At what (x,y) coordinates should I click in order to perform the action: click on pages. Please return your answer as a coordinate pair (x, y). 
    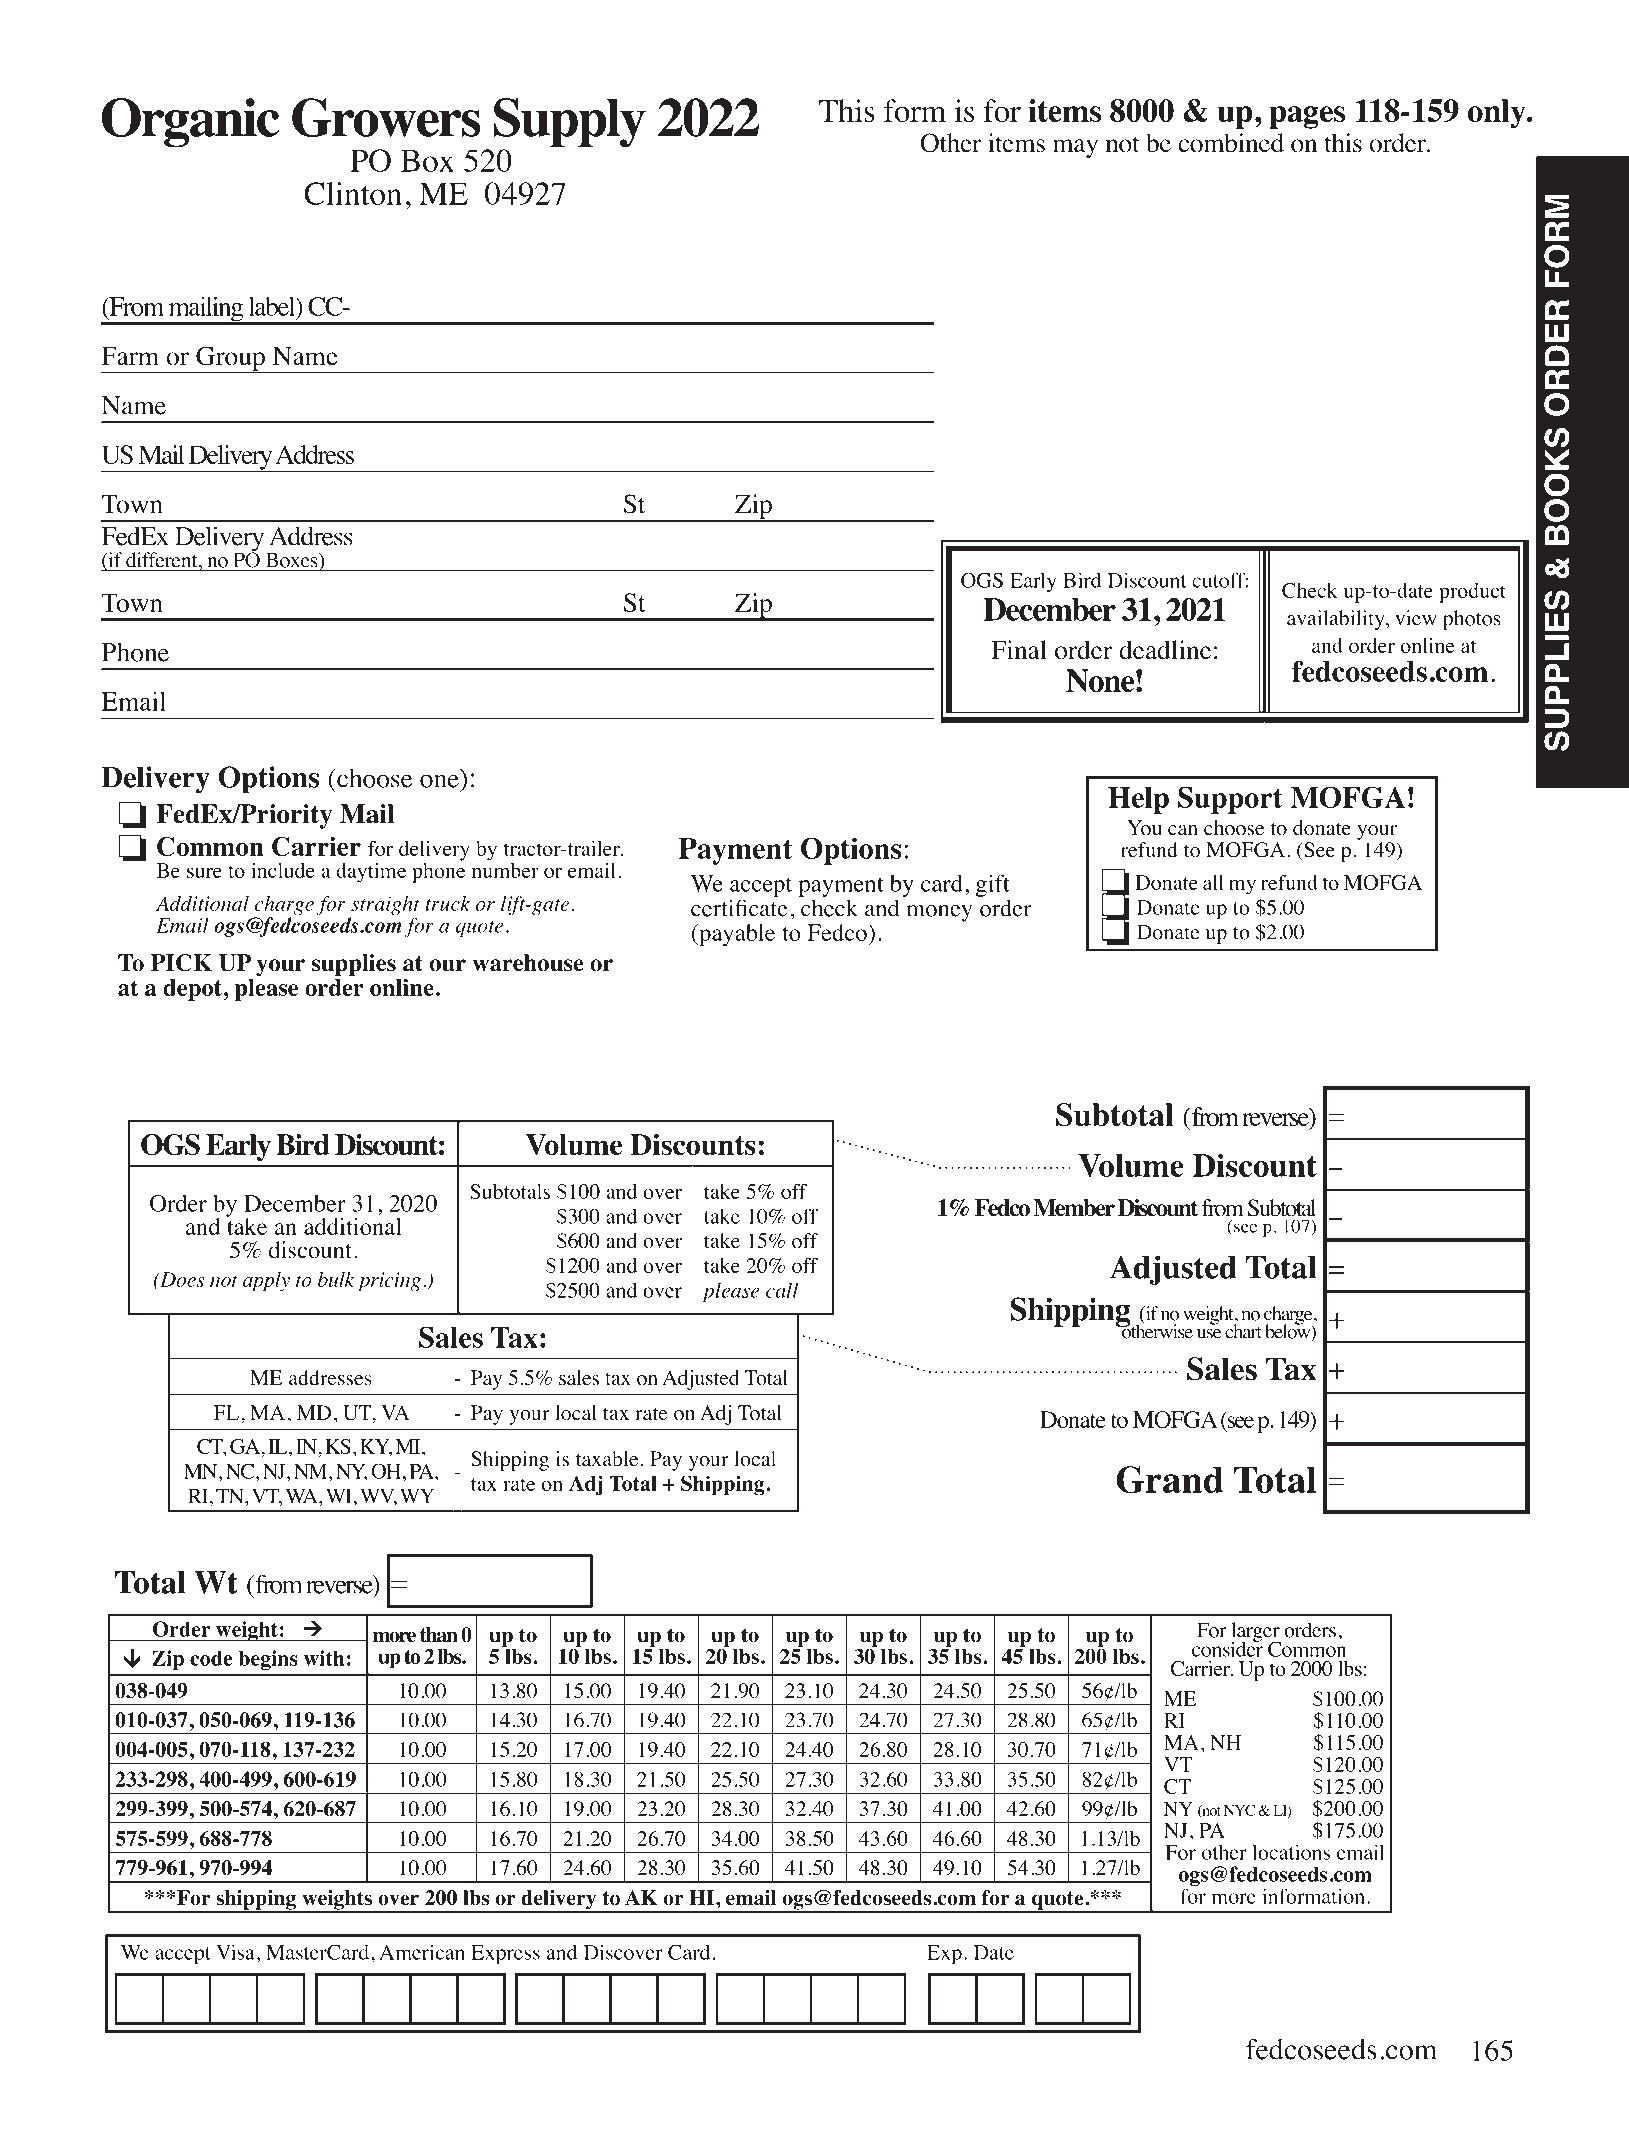
    Looking at the image, I should click on (1307, 117).
